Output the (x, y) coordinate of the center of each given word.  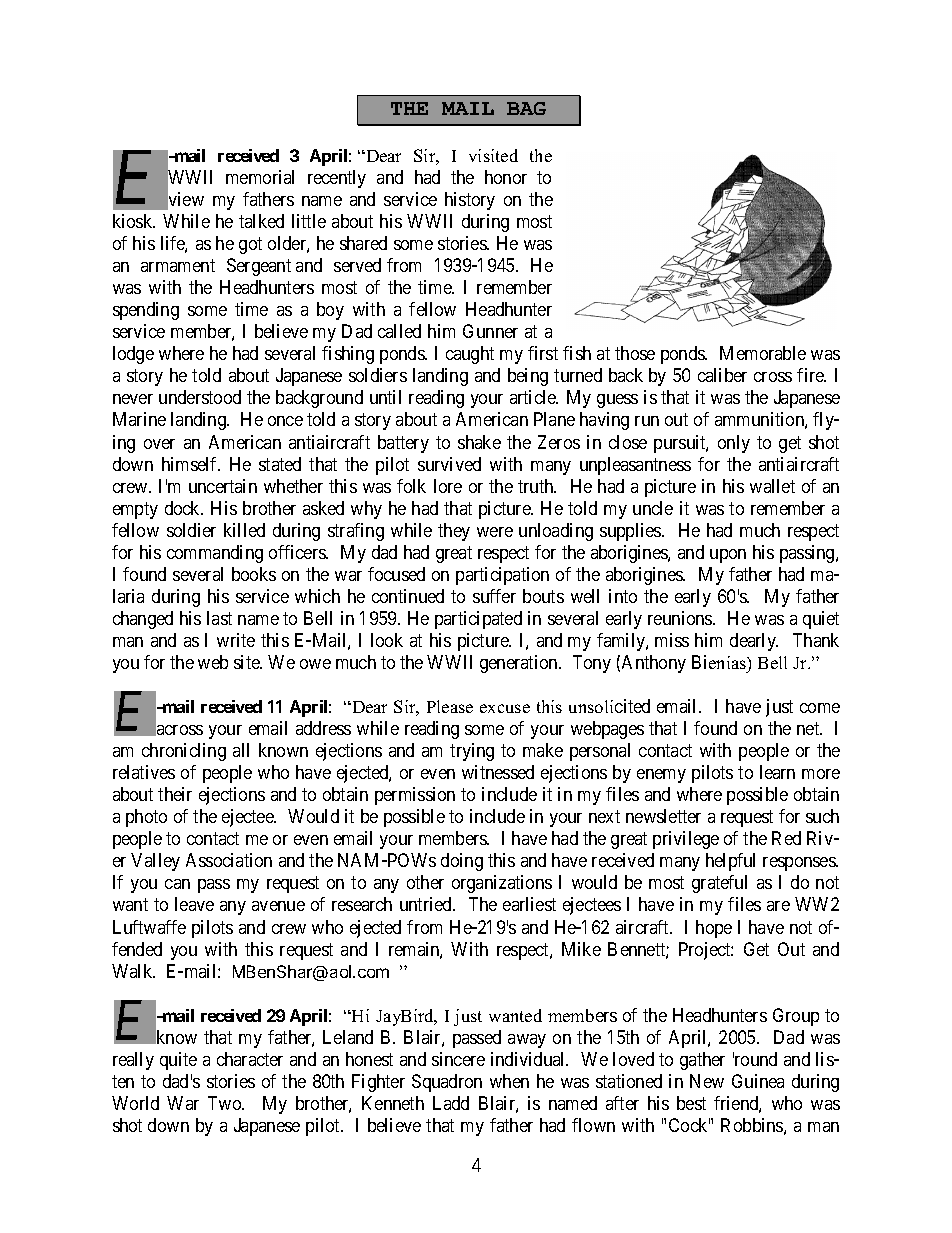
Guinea (758, 1081)
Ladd (451, 1103)
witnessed (498, 772)
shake (479, 442)
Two (226, 1103)
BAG (526, 108)
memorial (260, 177)
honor (506, 177)
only (734, 444)
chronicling (184, 752)
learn (777, 772)
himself (191, 464)
